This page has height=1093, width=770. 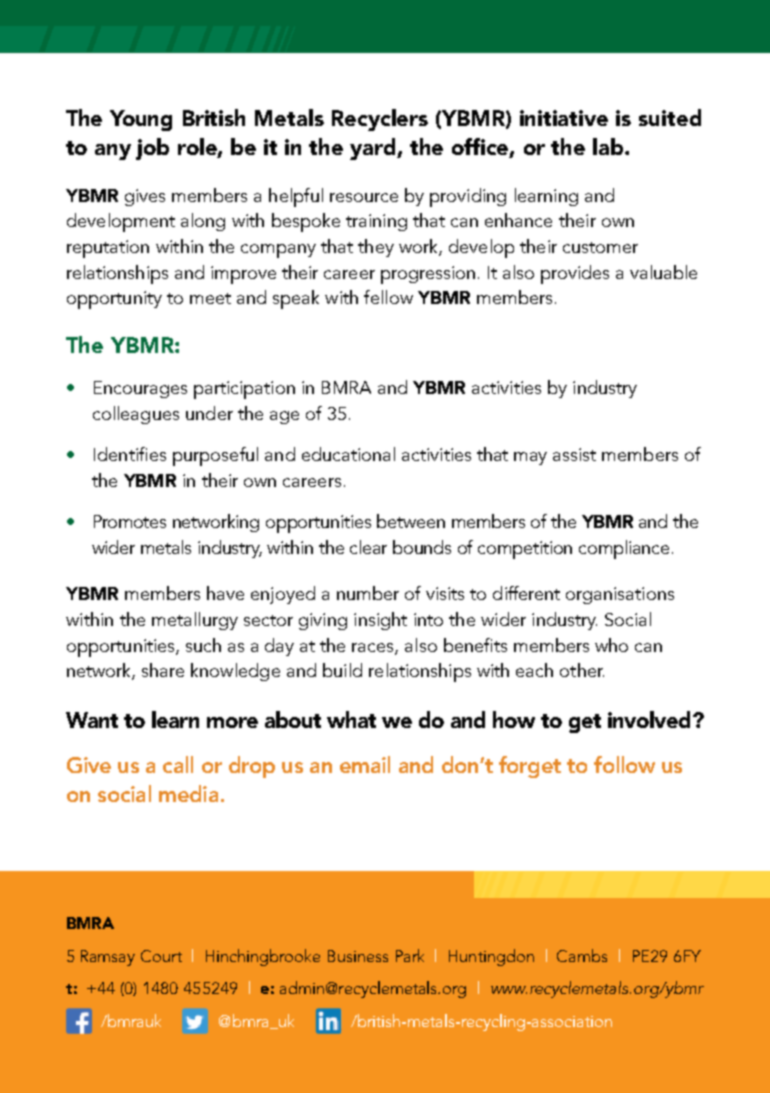 What do you see at coordinates (380, 120) in the page?
I see `Recyclers` at bounding box center [380, 120].
